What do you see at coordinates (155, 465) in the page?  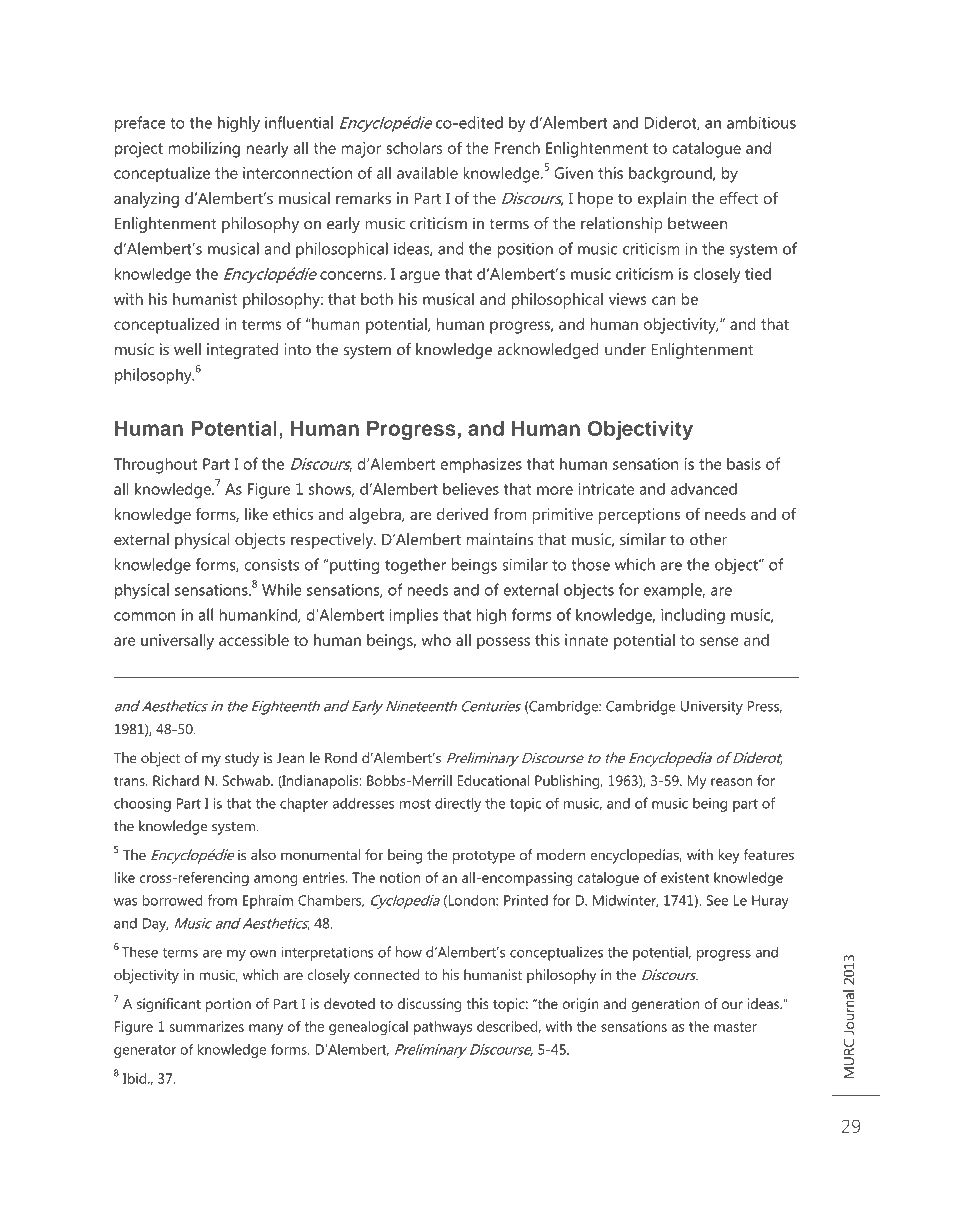 I see `Throughout` at bounding box center [155, 465].
